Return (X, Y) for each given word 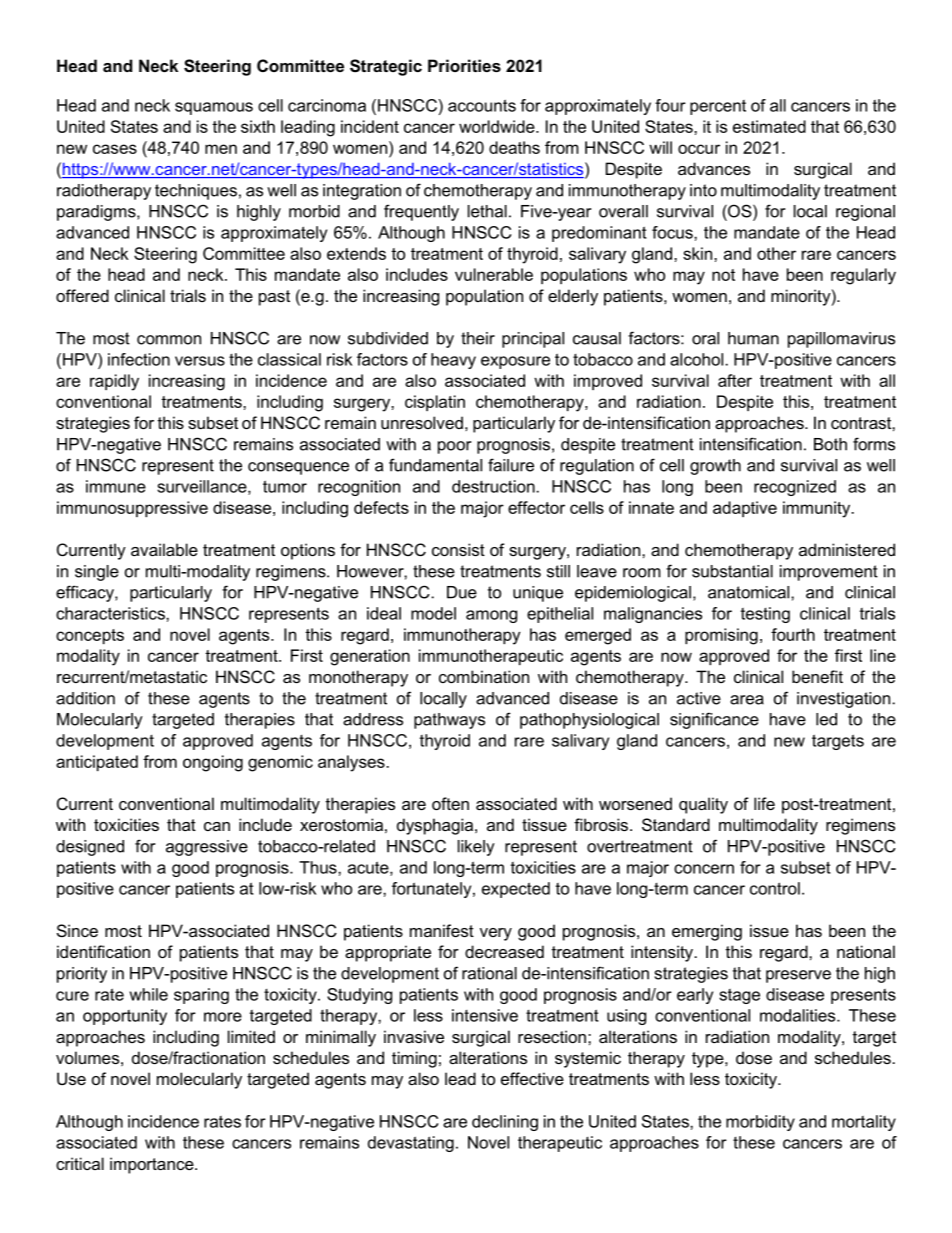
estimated (769, 126)
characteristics (111, 613)
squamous (214, 108)
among (491, 616)
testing (765, 615)
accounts (482, 105)
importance (153, 1165)
